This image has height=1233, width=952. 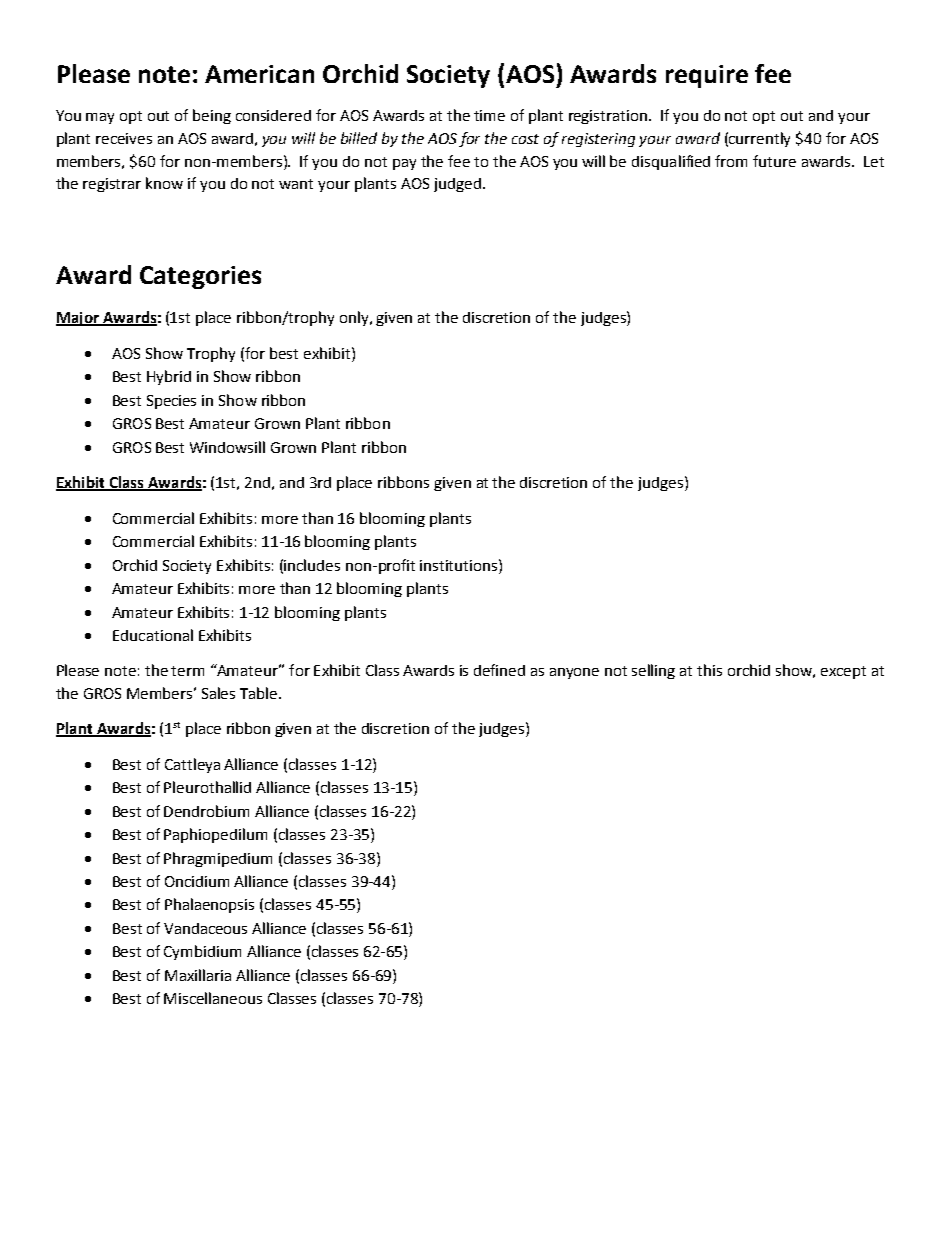 What do you see at coordinates (212, 116) in the image?
I see `being` at bounding box center [212, 116].
